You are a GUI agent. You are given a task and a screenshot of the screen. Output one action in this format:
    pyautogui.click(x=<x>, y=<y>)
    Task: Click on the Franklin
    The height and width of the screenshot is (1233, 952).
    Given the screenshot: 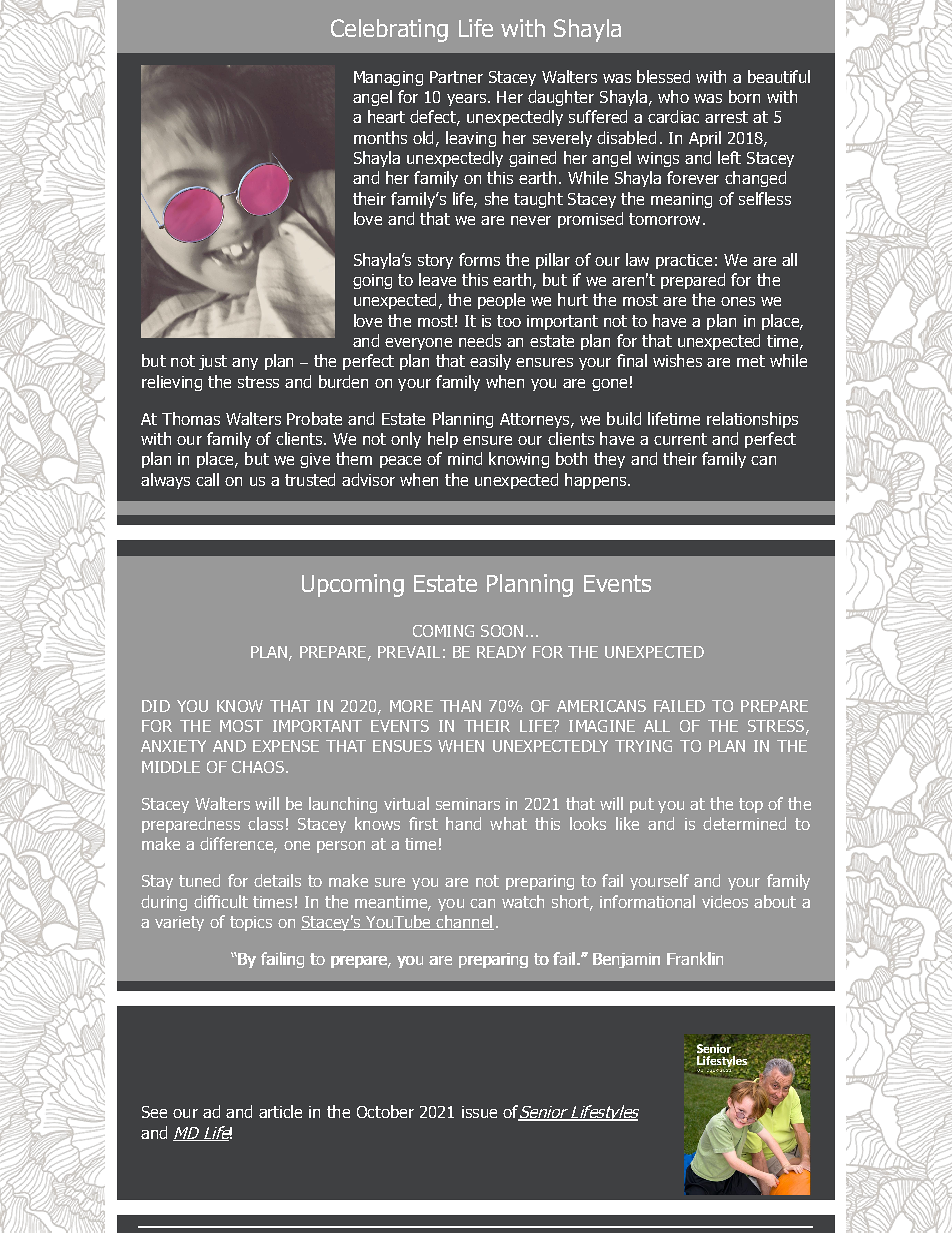 What is the action you would take?
    pyautogui.click(x=695, y=958)
